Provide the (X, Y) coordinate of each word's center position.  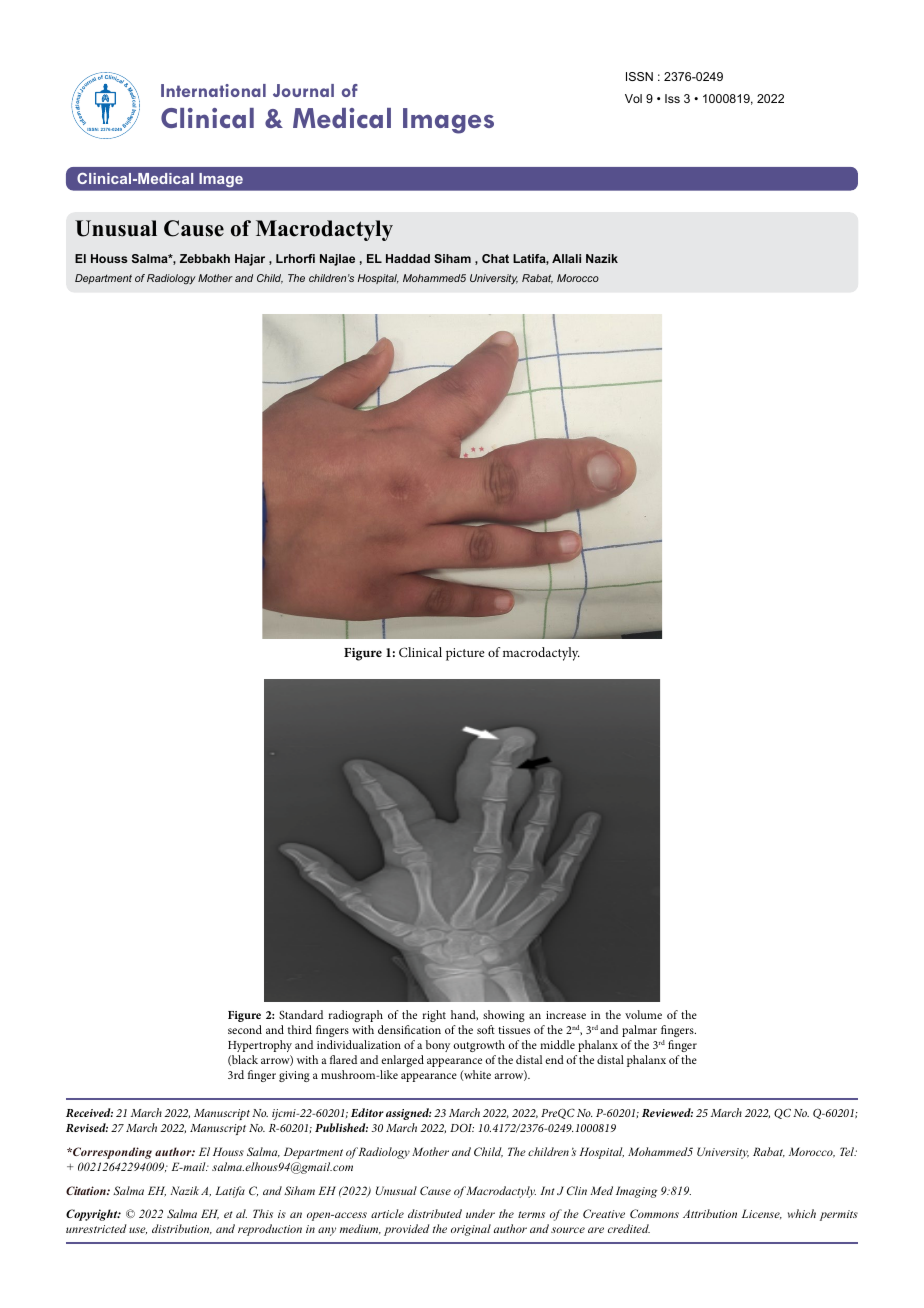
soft (486, 1029)
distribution (182, 1229)
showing (504, 1016)
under (480, 1213)
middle (557, 1044)
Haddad (408, 258)
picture (465, 654)
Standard (301, 1014)
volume (643, 1014)
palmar (639, 1031)
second (245, 1029)
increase (566, 1015)
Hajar (250, 260)
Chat (495, 258)
